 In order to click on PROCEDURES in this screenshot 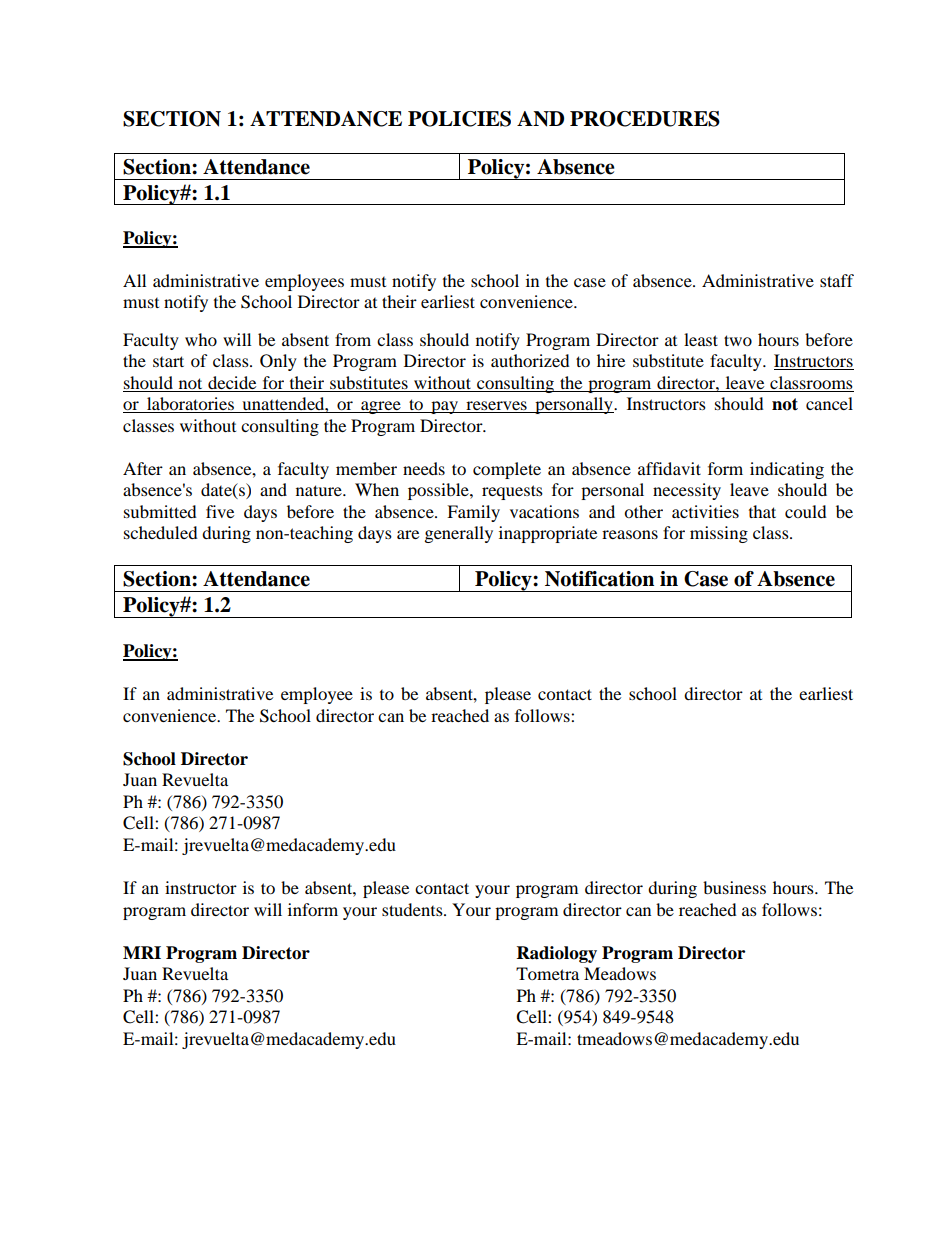, I will do `click(645, 119)`.
